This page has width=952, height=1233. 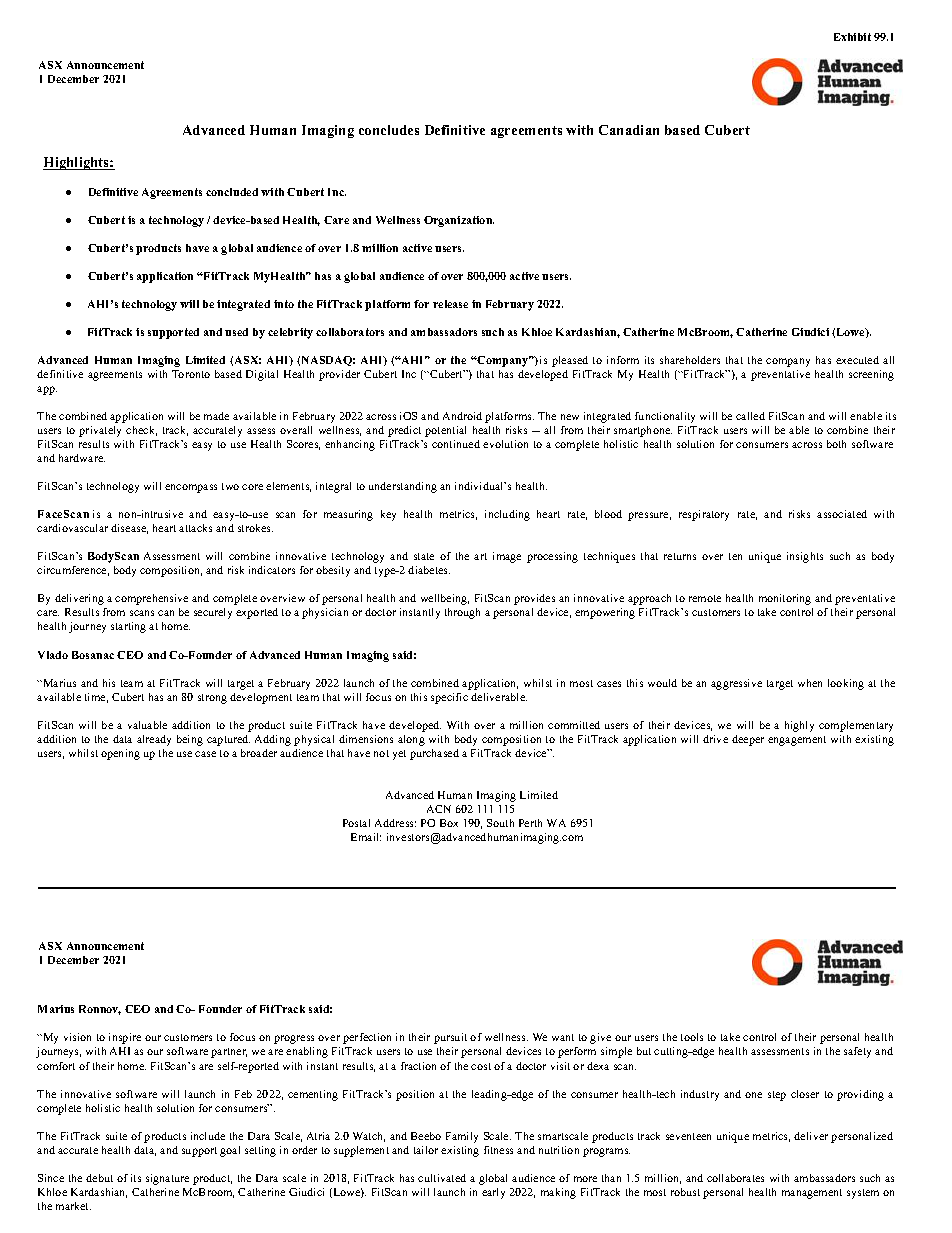 I want to click on signature, so click(x=167, y=1179).
